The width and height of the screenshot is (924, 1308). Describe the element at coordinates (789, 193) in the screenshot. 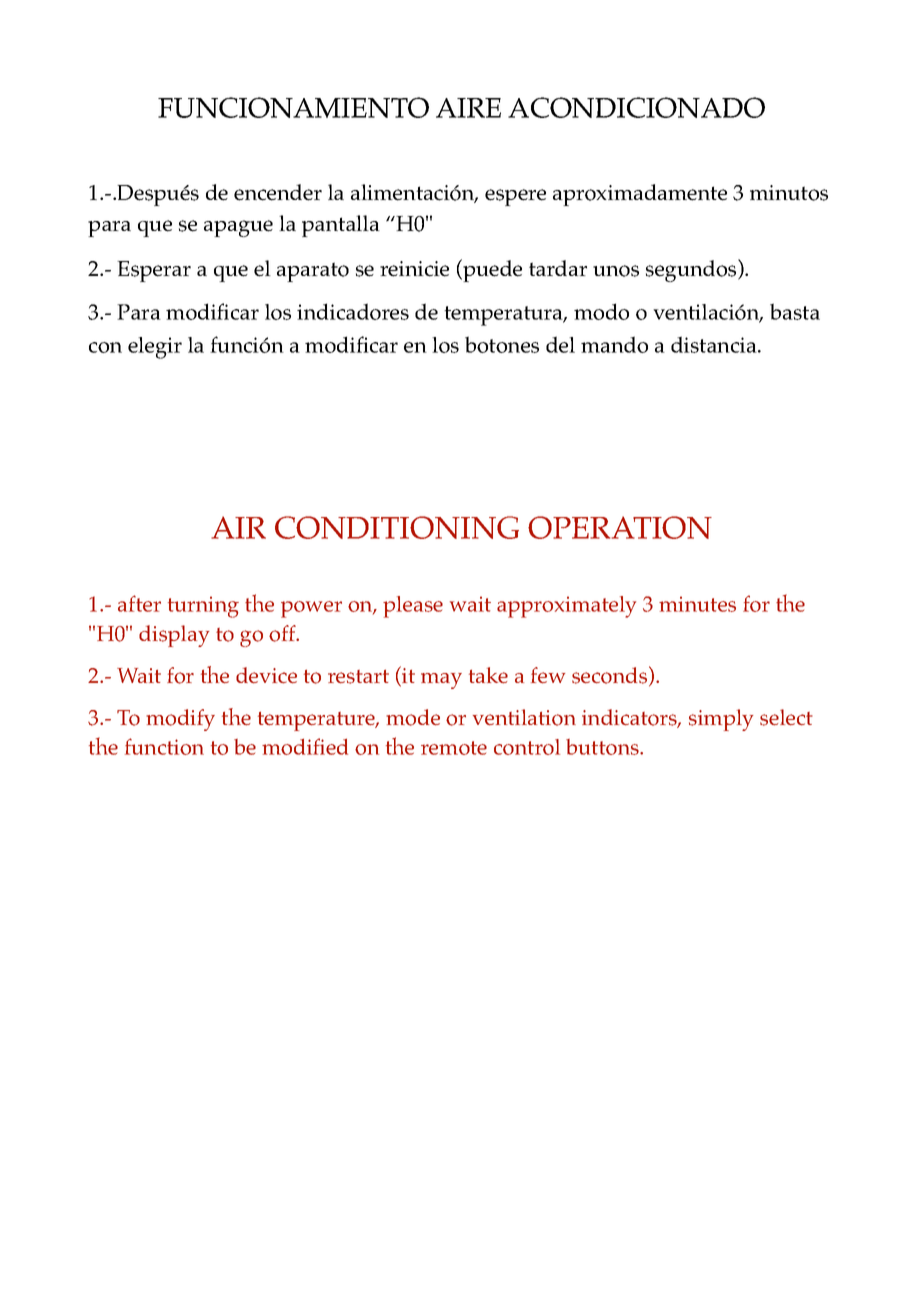

I see `minutos` at that location.
